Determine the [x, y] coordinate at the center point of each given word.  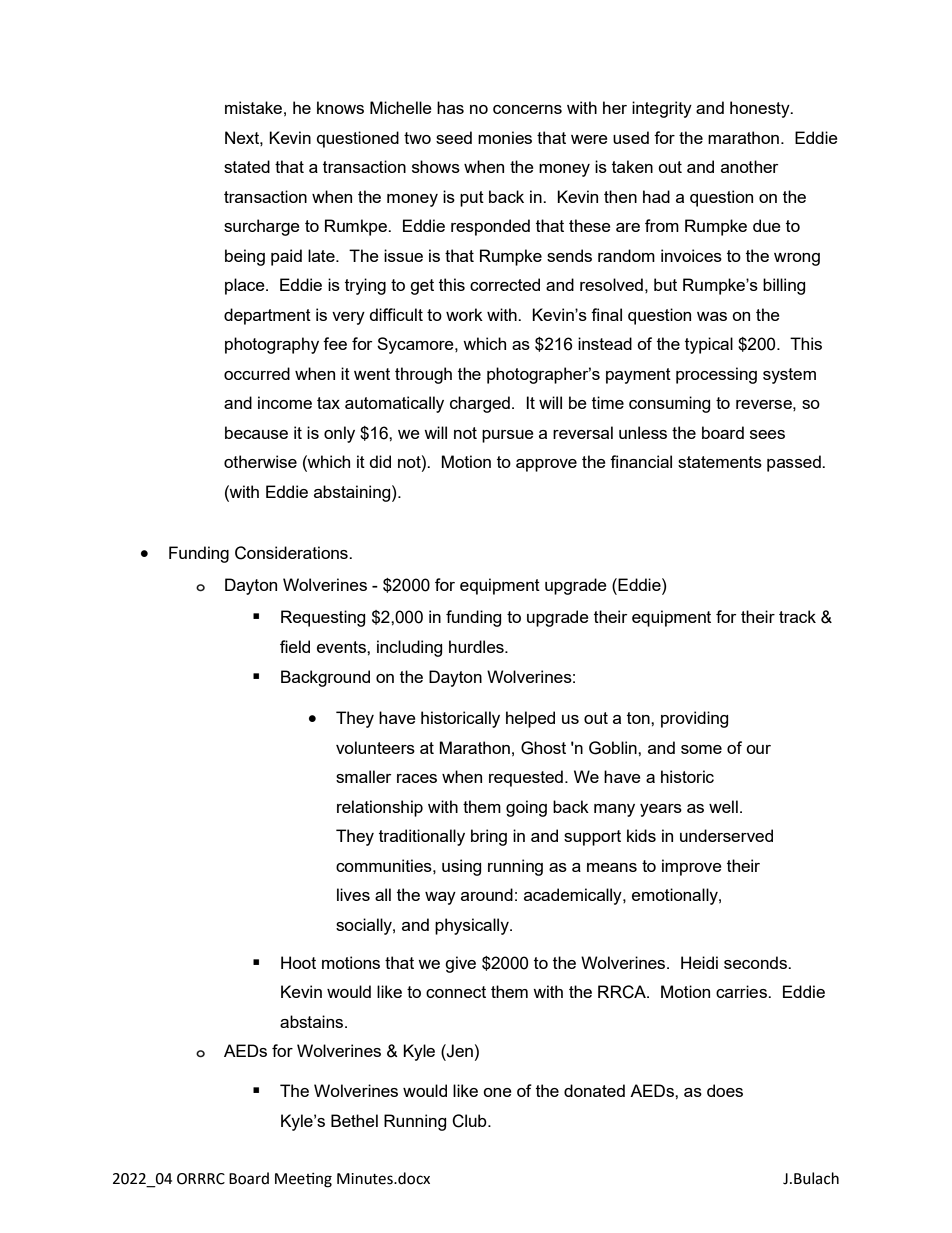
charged [480, 404]
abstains [313, 1021]
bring [489, 837]
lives [353, 894]
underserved [726, 835]
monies [505, 137]
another [750, 166]
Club [470, 1121]
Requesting [323, 618]
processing [716, 375]
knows [340, 107]
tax [328, 403]
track [797, 616]
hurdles [477, 646]
